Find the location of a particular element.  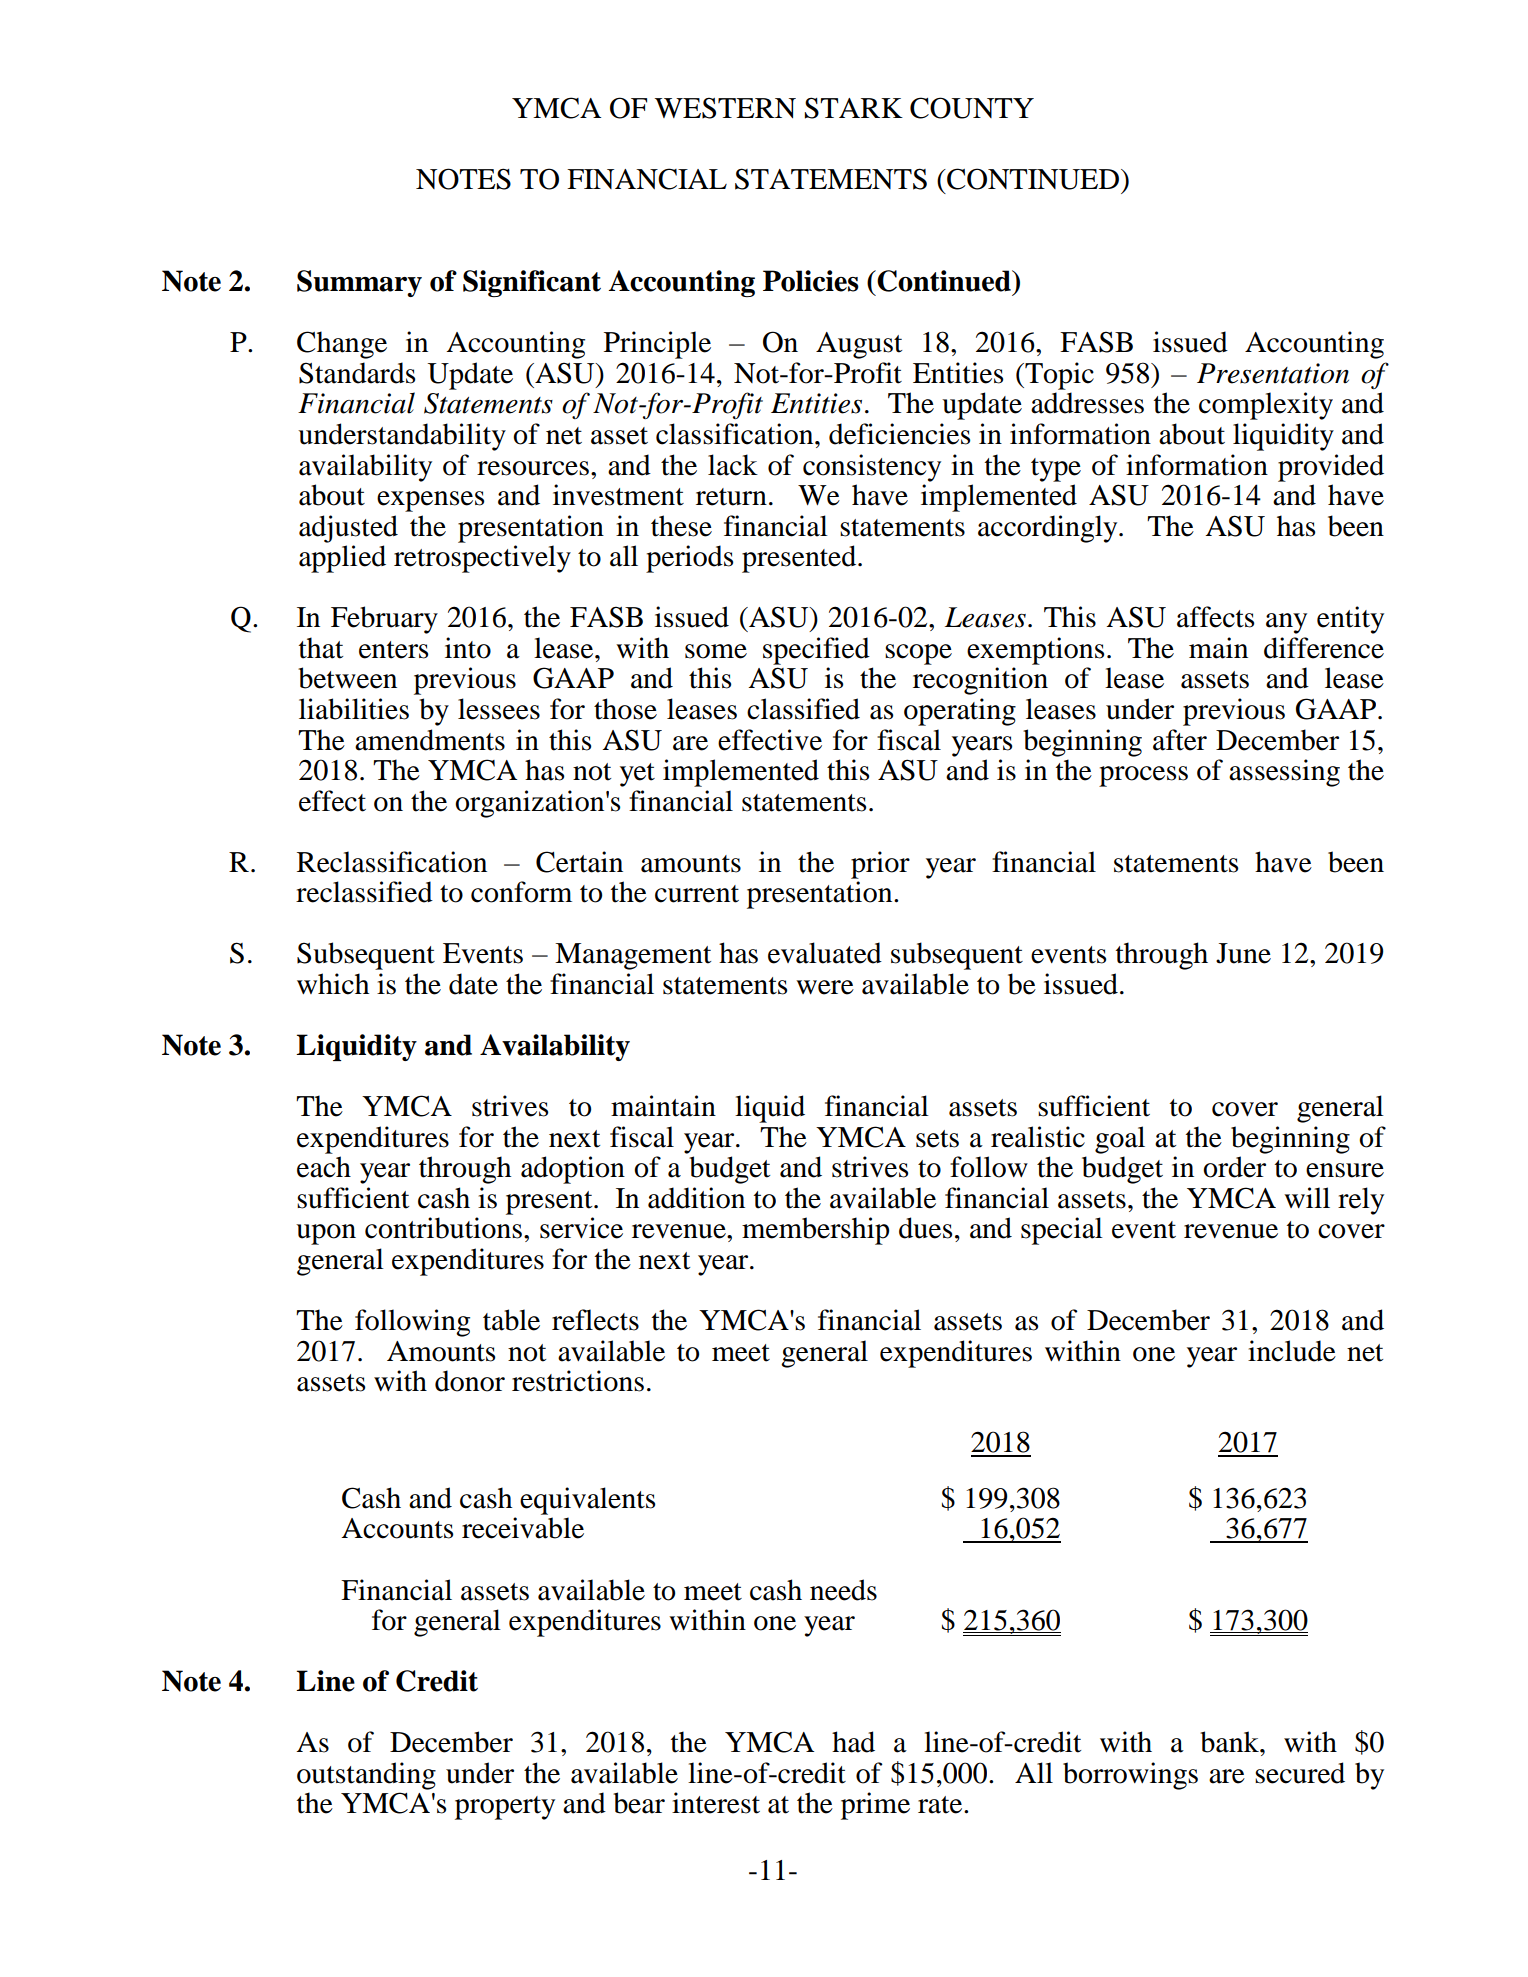

June is located at coordinates (1243, 953).
